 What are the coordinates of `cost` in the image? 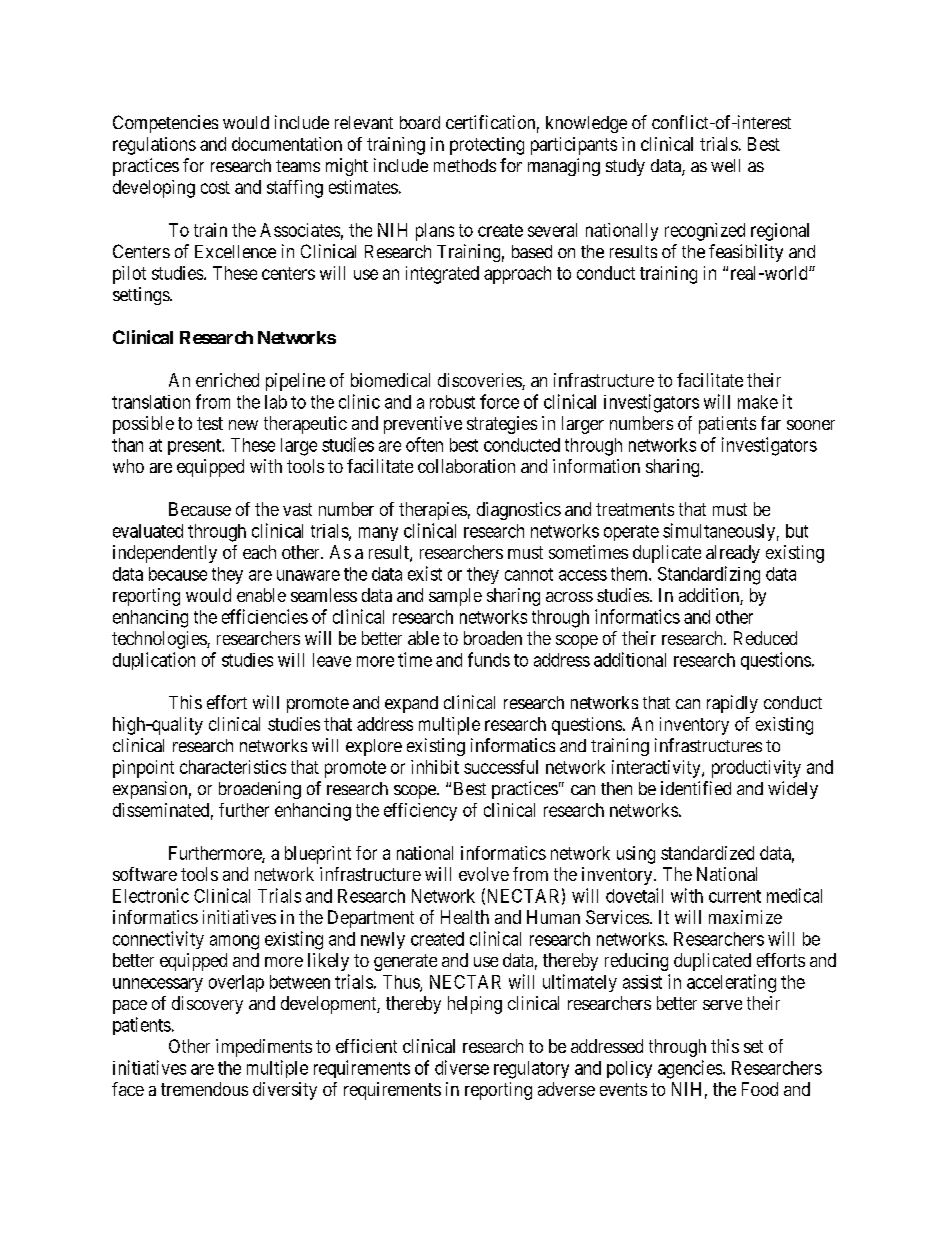 It's located at (215, 187).
